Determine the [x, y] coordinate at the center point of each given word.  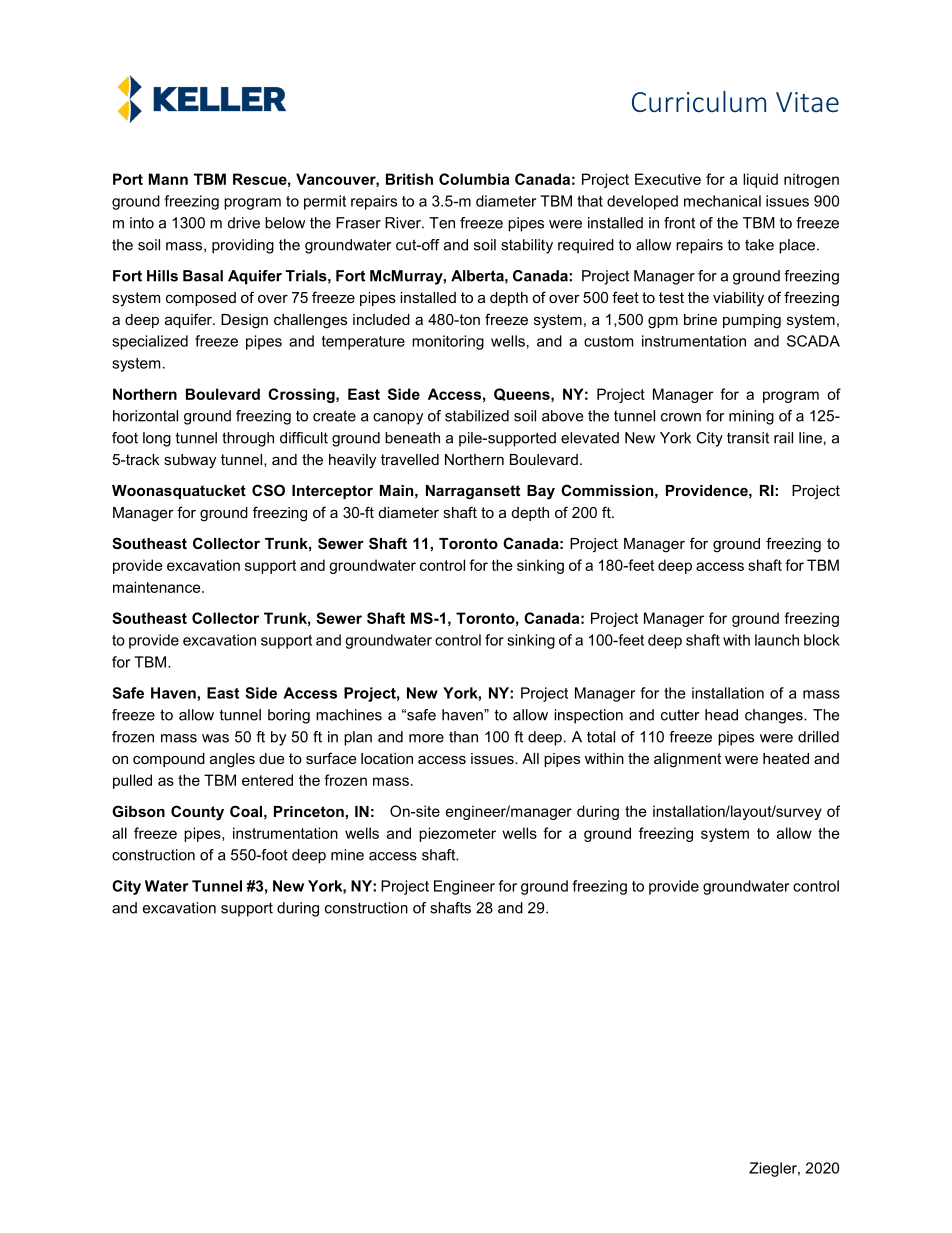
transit [748, 438]
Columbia [474, 179]
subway [190, 461]
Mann [168, 179]
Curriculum [699, 101]
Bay [541, 492]
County [197, 813]
